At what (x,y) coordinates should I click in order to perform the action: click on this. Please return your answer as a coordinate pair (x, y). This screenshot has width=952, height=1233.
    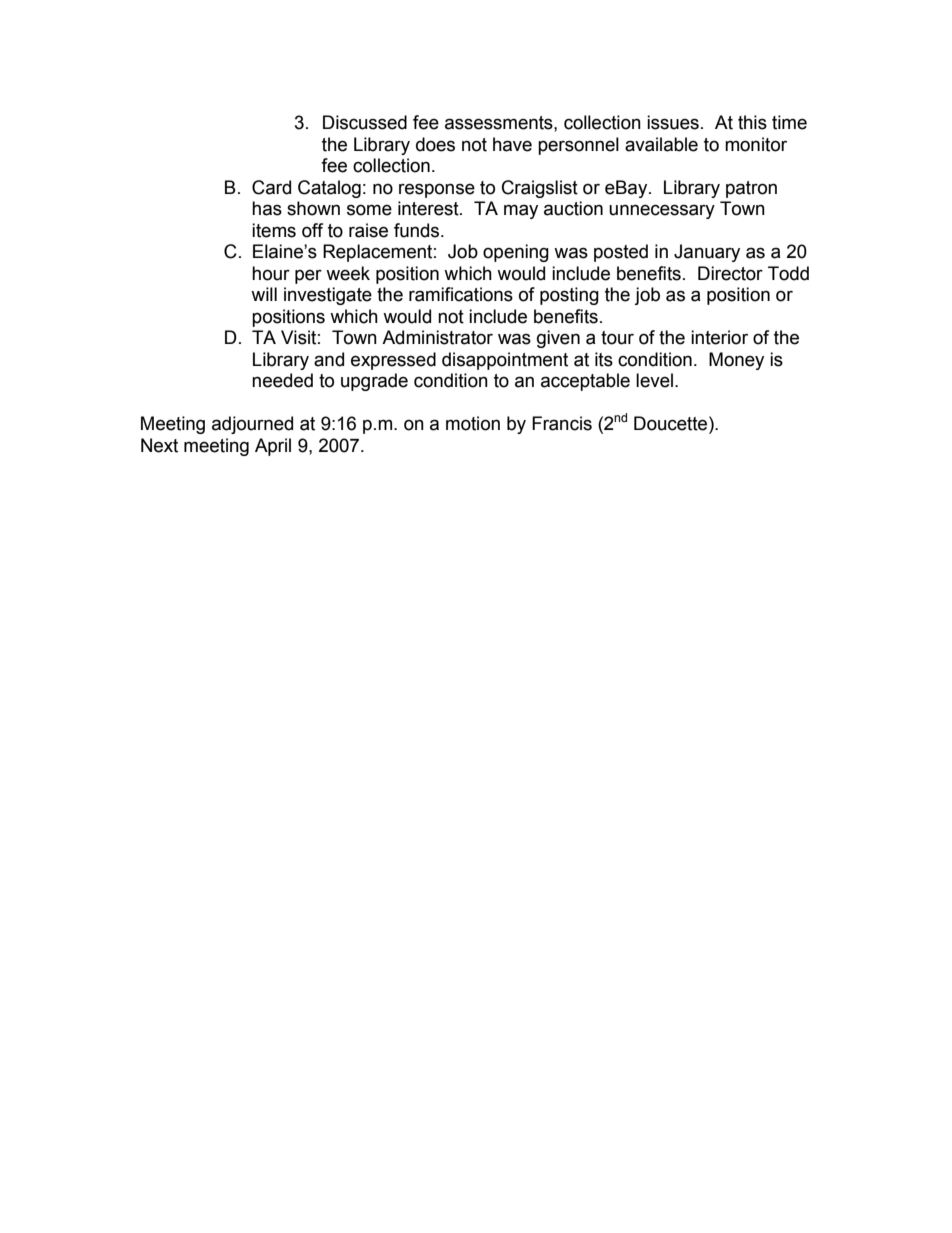
    Looking at the image, I should click on (752, 122).
